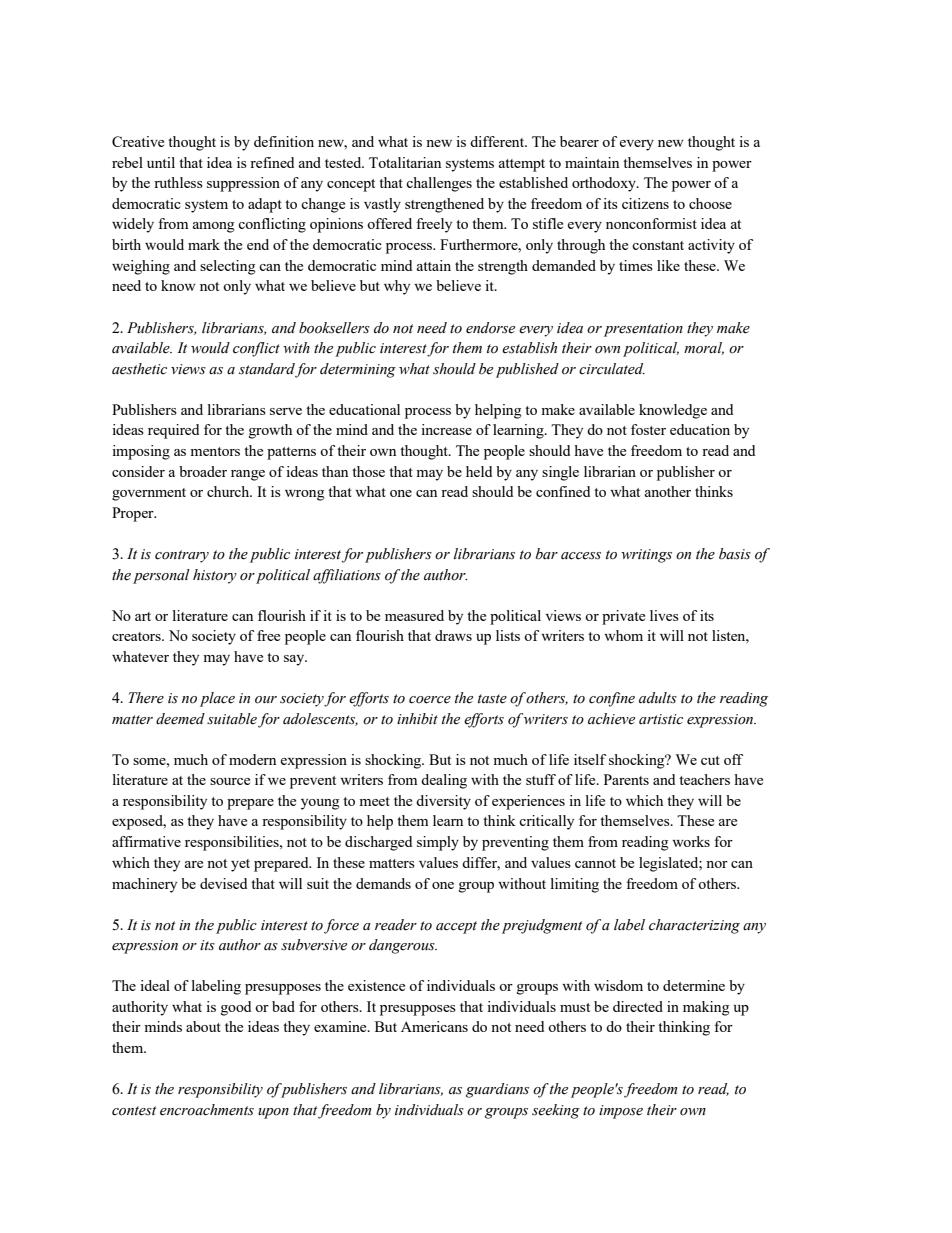 The height and width of the image is (1233, 952). Describe the element at coordinates (497, 1090) in the image. I see `guardians` at that location.
